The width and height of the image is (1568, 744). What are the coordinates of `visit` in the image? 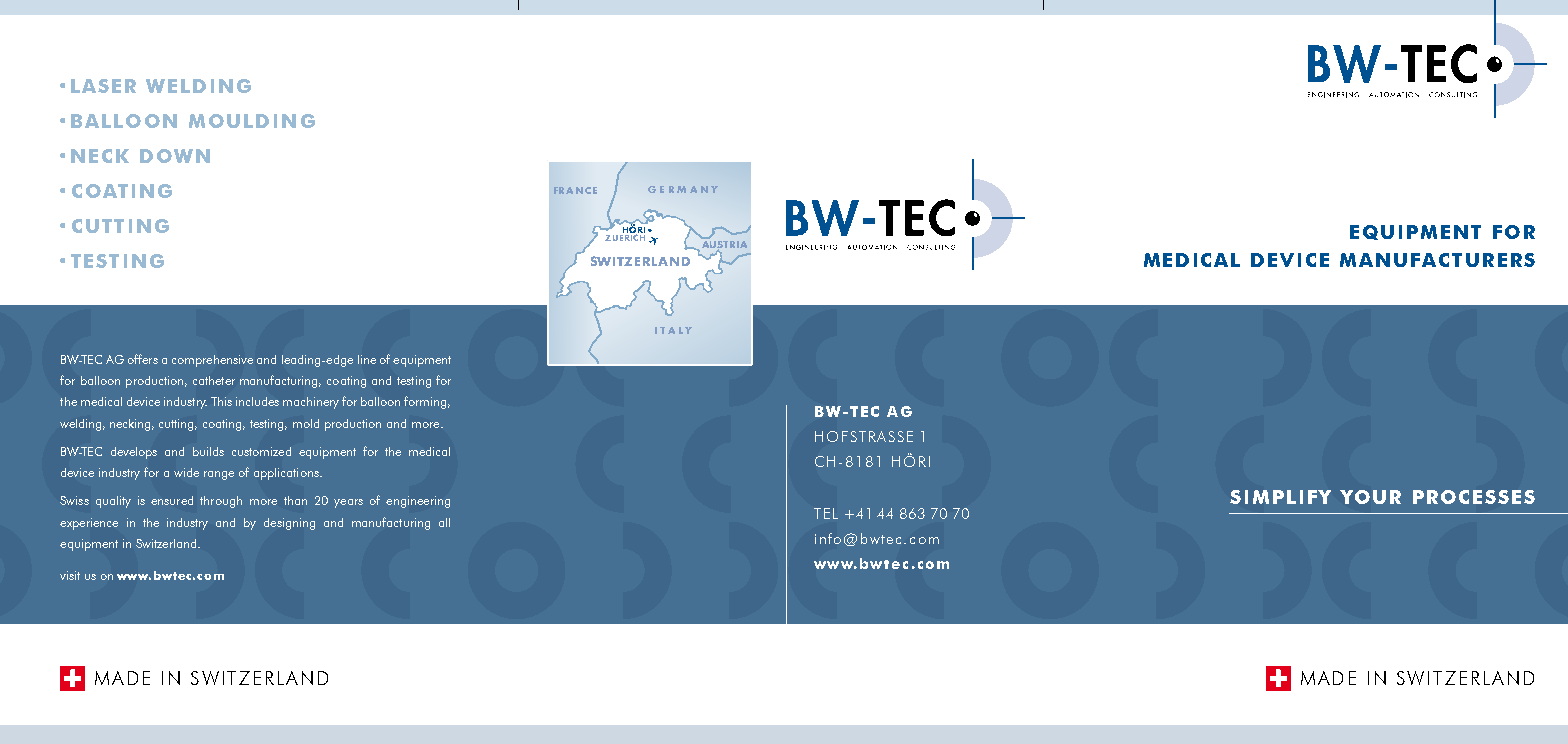 It's located at (70, 575).
